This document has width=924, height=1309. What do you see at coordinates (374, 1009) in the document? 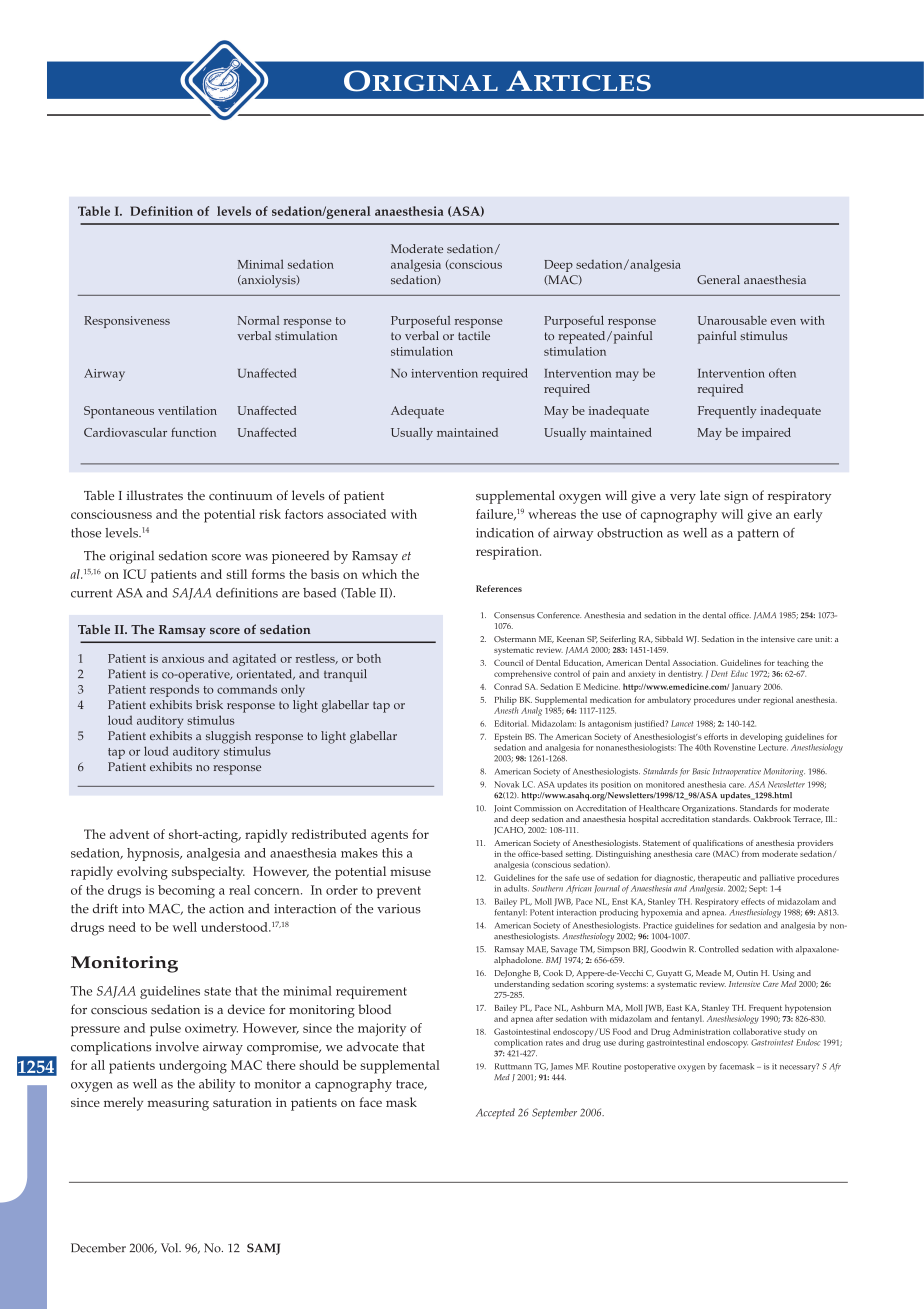
I see `blood` at bounding box center [374, 1009].
